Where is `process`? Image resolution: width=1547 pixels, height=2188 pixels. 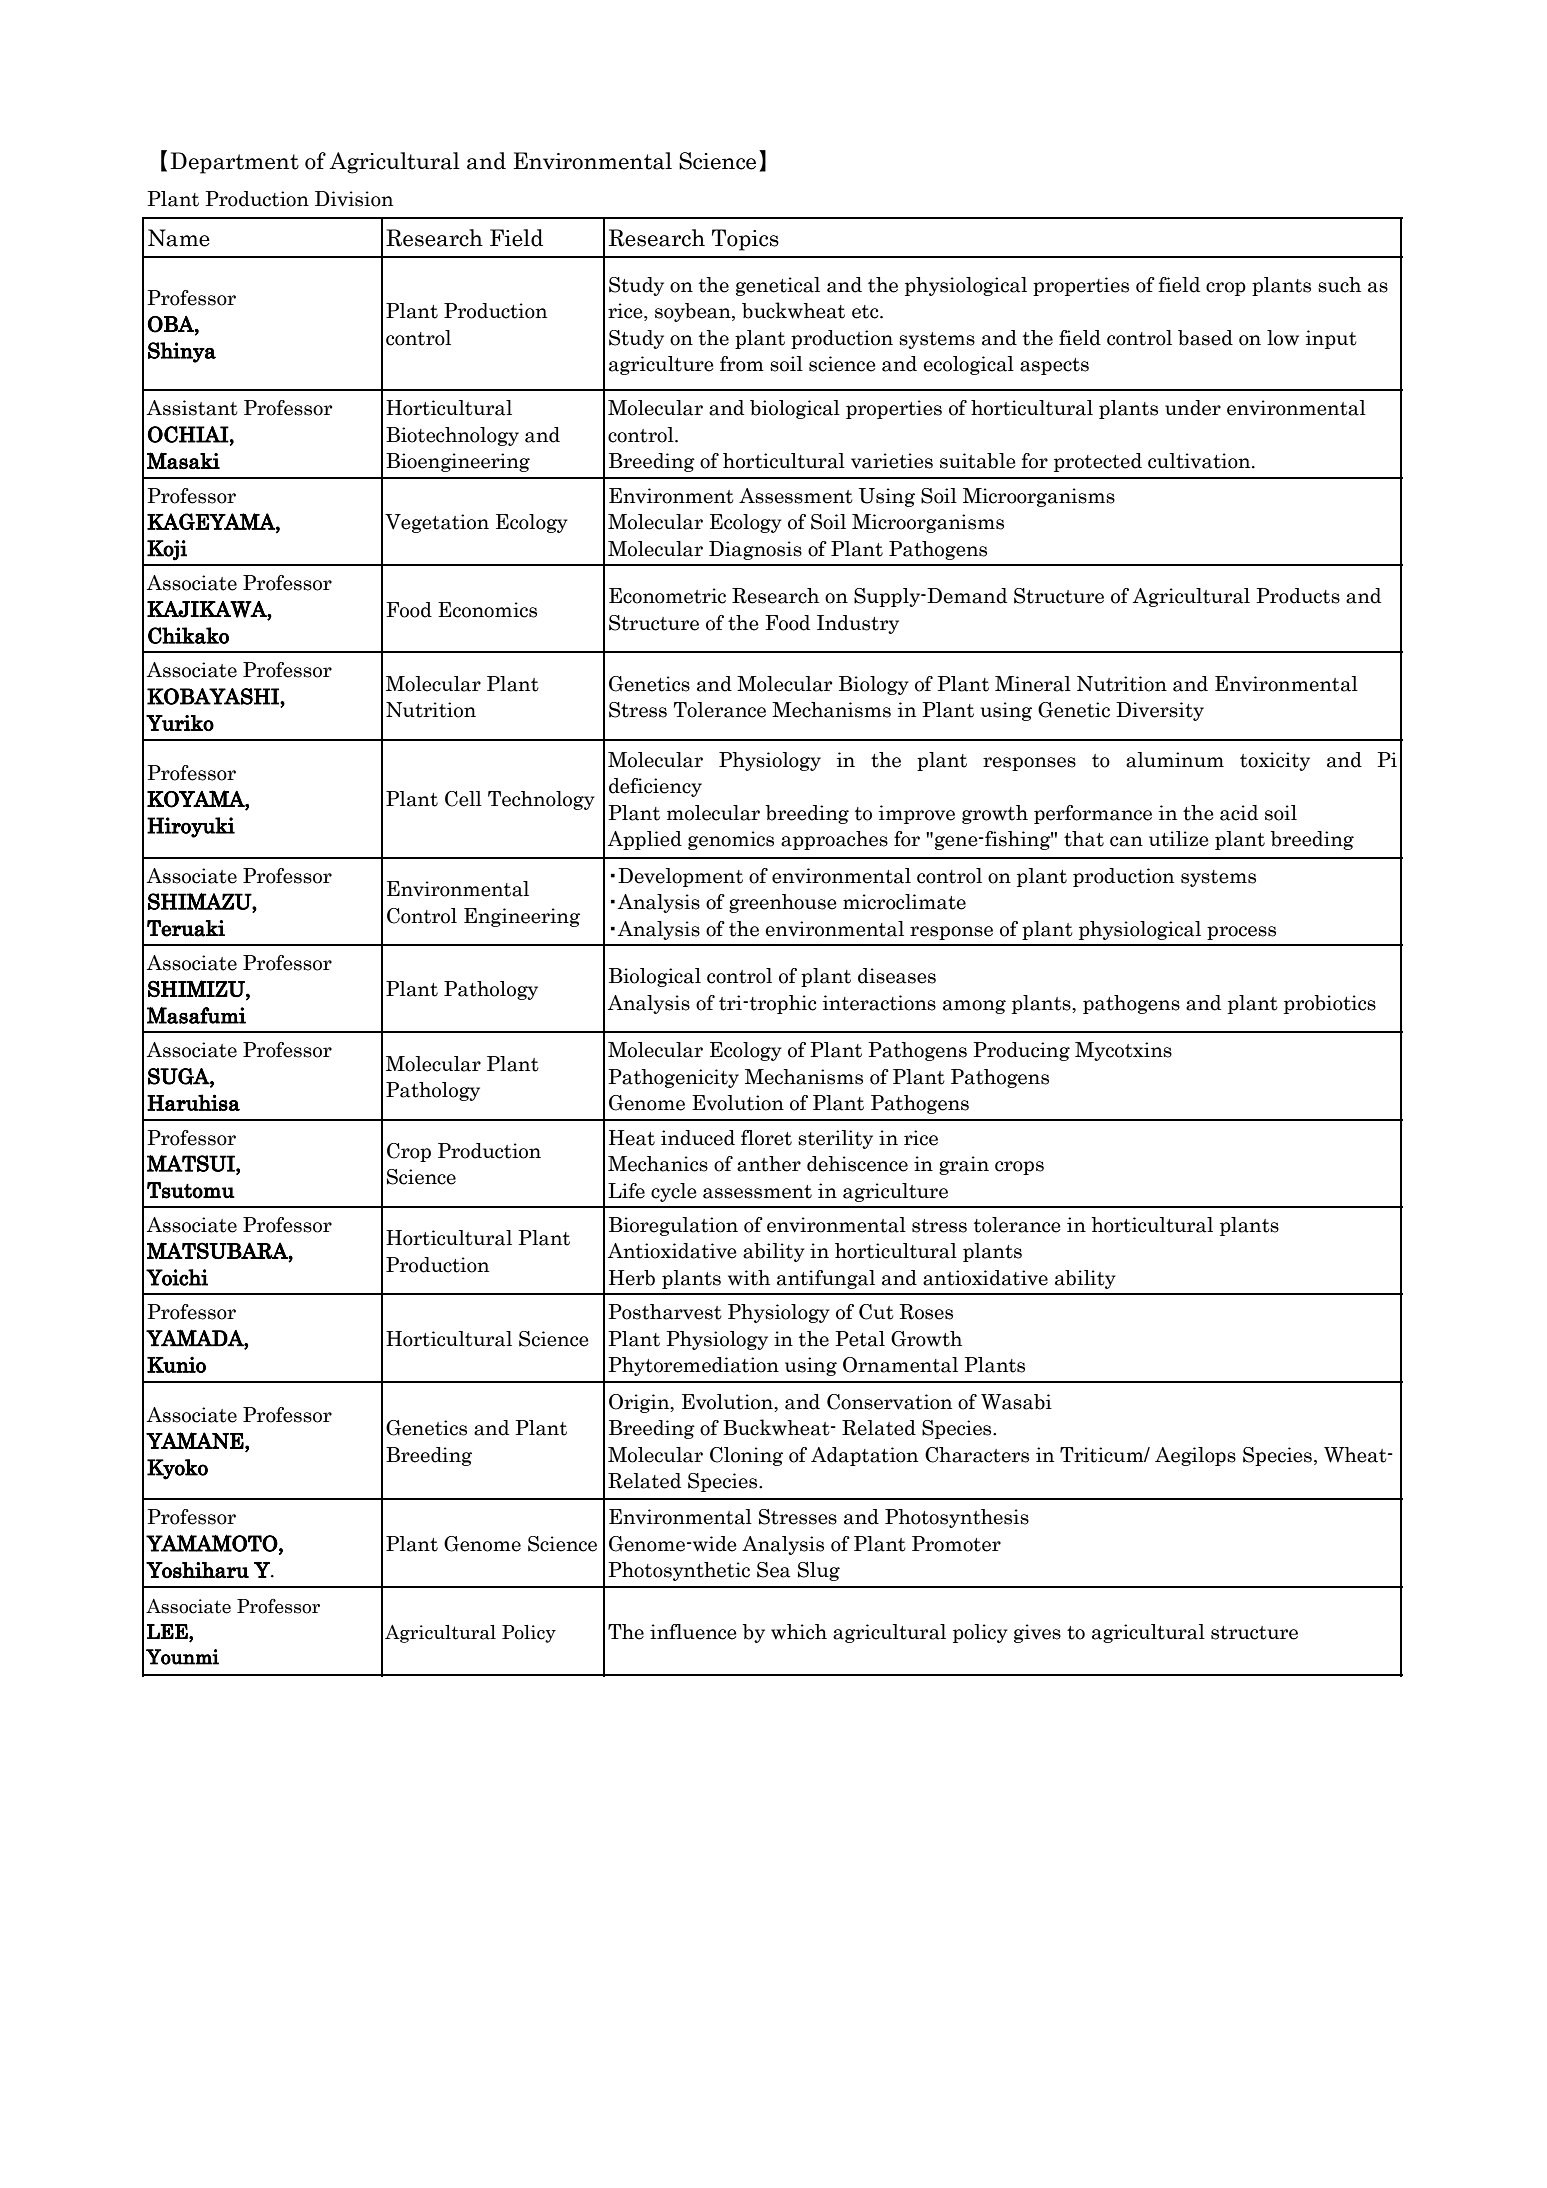
process is located at coordinates (1241, 933).
